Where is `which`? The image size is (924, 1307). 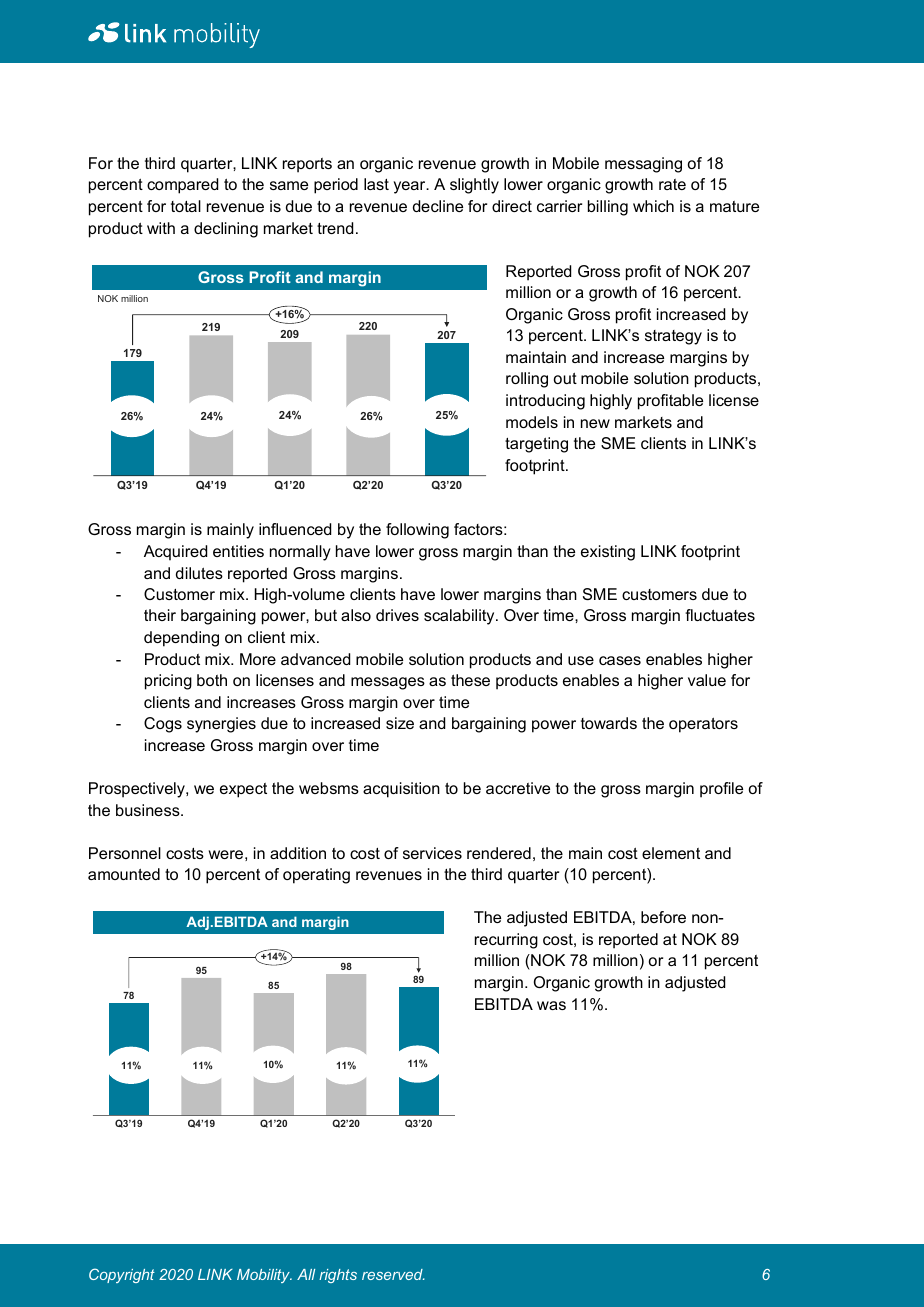
which is located at coordinates (653, 206).
